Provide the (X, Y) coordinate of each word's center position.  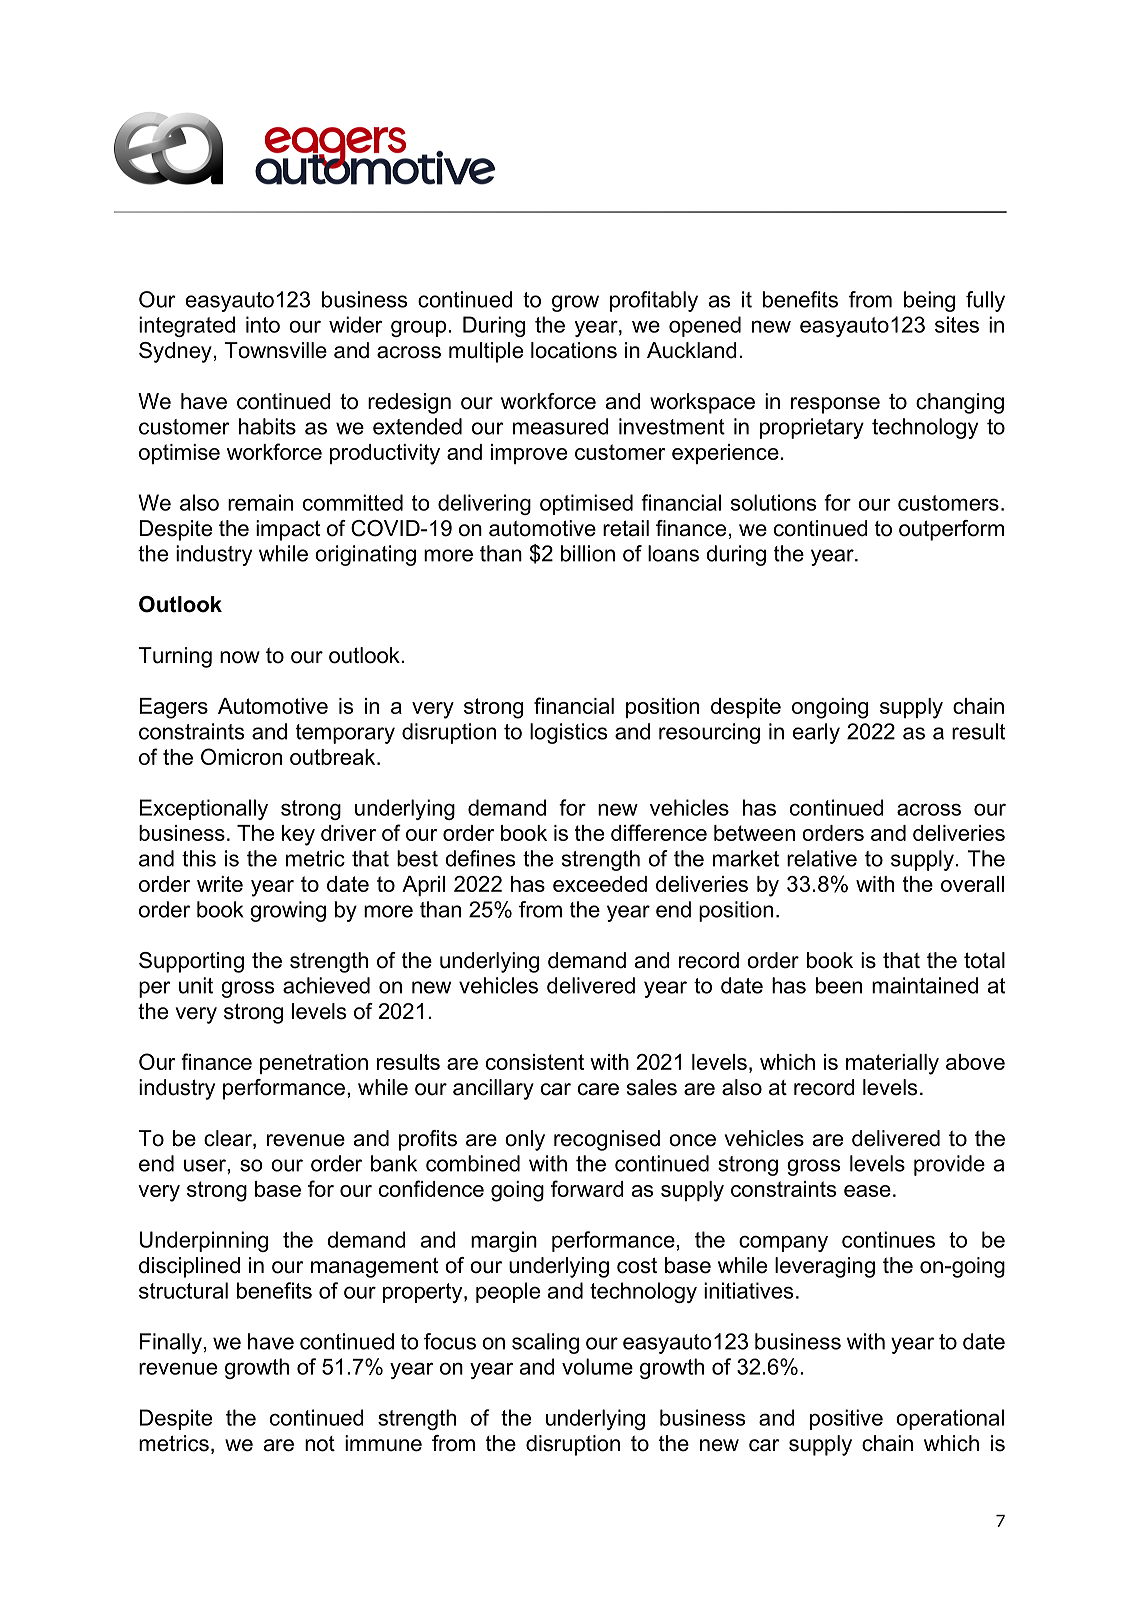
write (220, 884)
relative (822, 858)
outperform (951, 530)
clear (229, 1139)
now (240, 657)
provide (949, 1165)
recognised (607, 1140)
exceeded (600, 884)
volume (597, 1366)
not (320, 1444)
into (263, 324)
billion (588, 553)
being (929, 301)
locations (574, 350)
